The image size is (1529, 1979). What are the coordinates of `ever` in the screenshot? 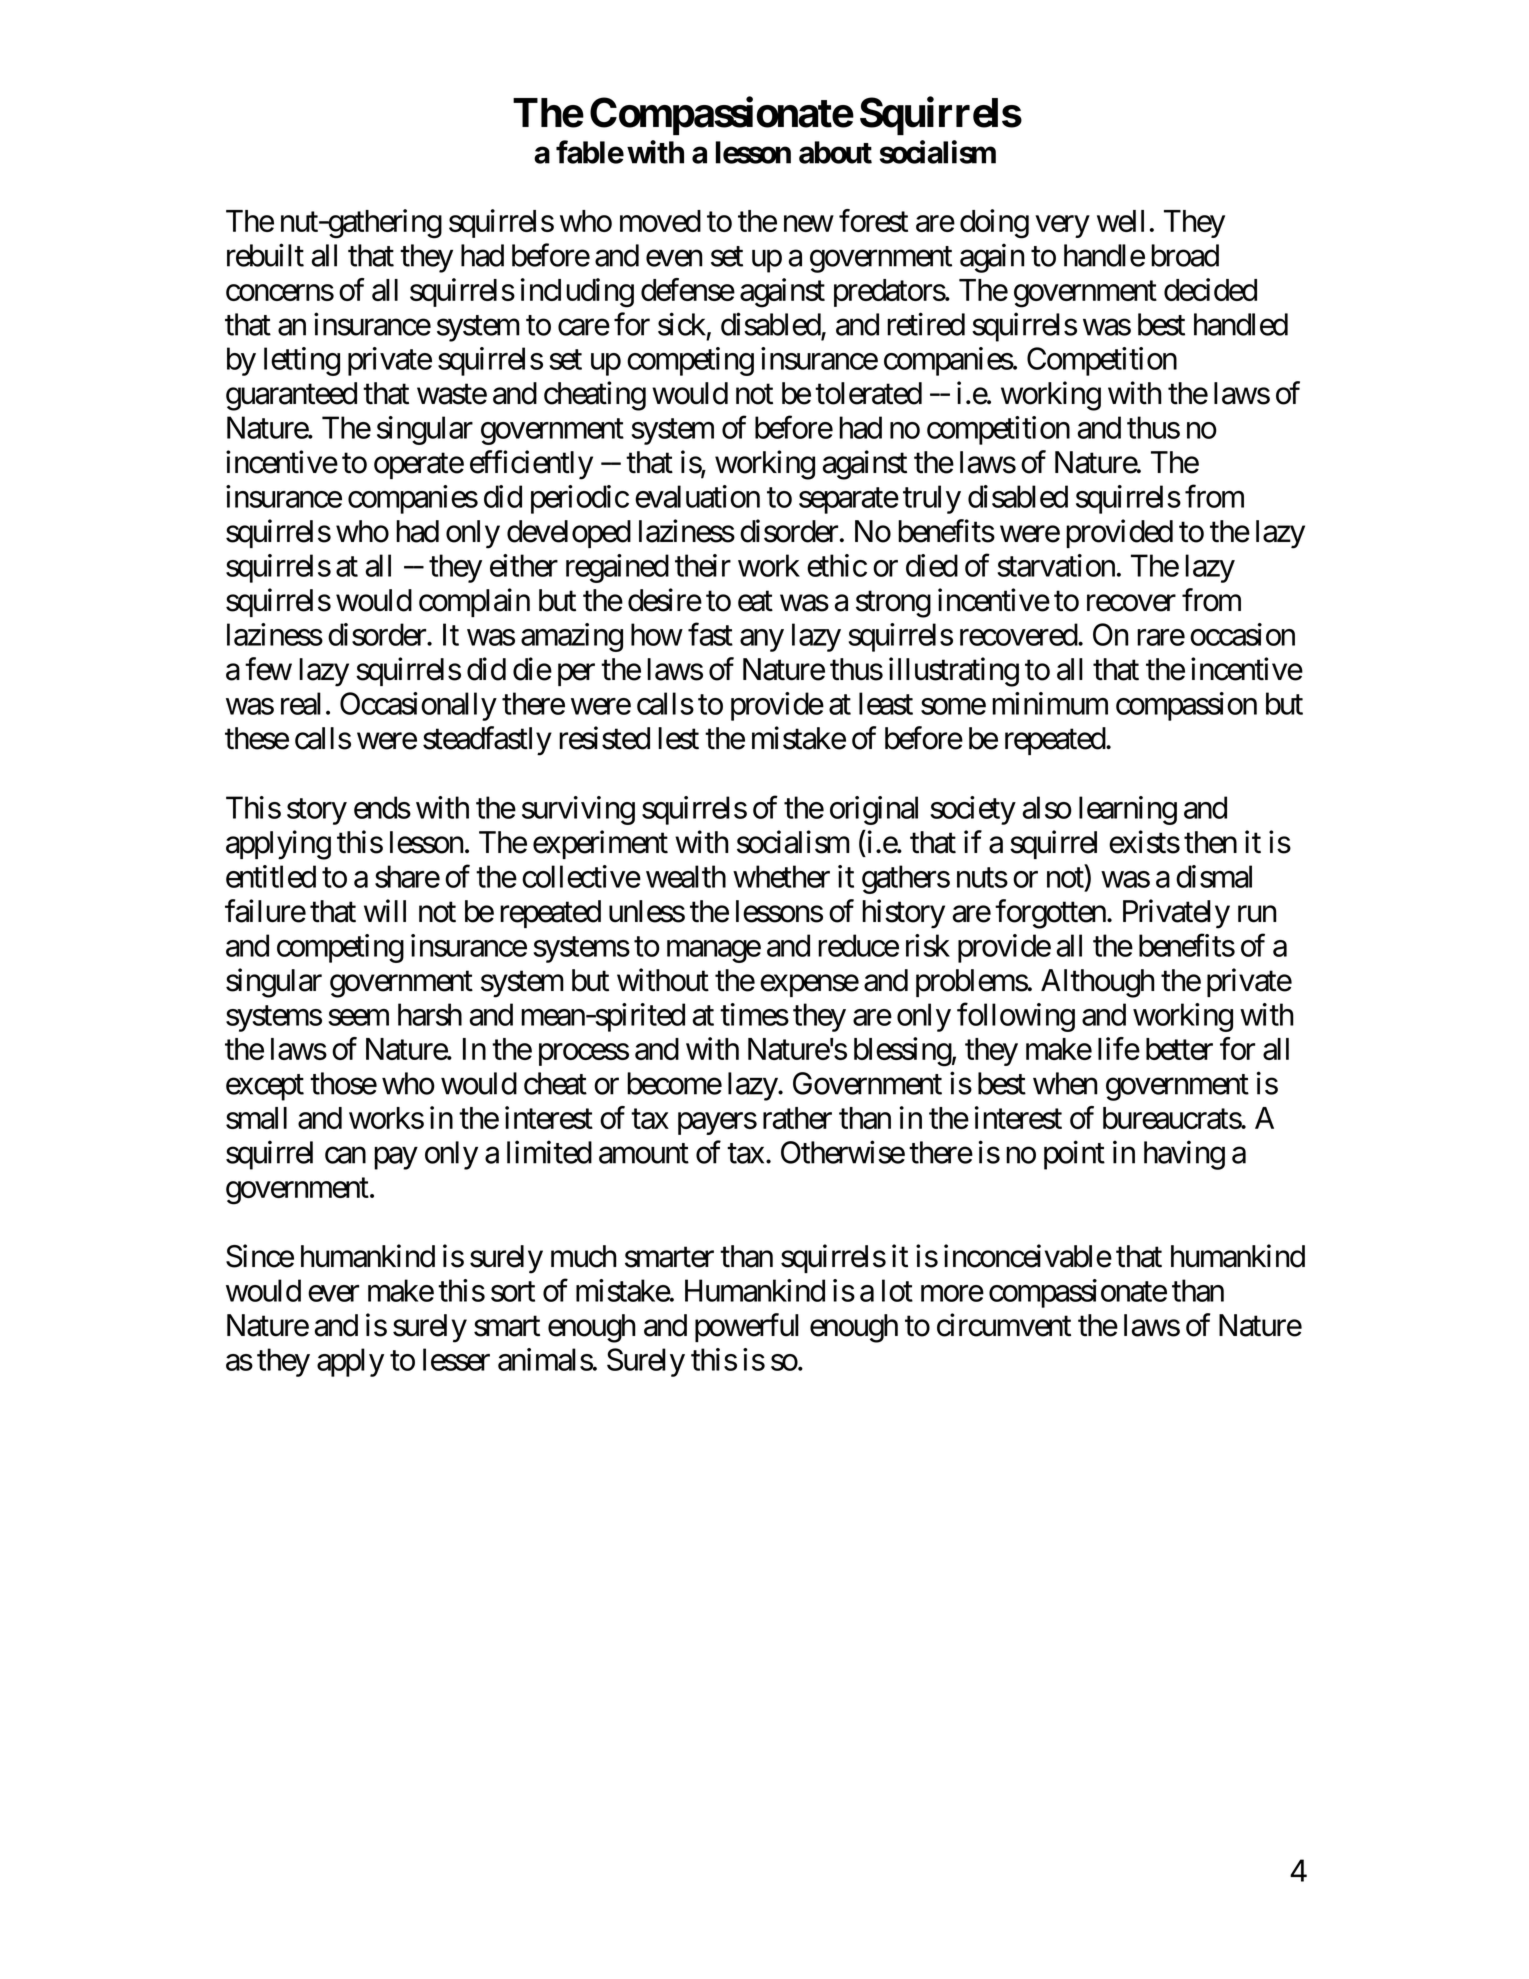 It's located at (333, 1293).
